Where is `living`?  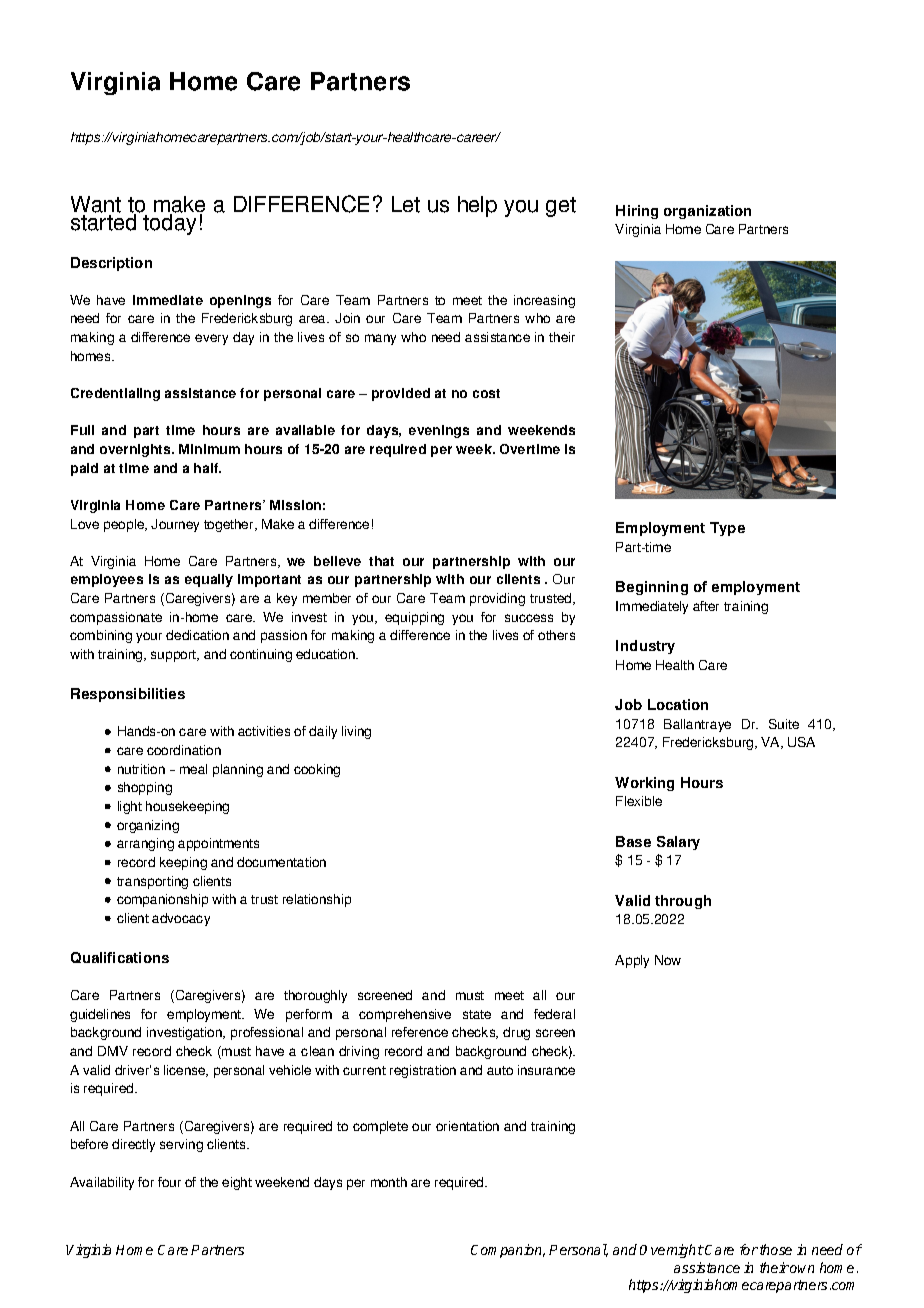
living is located at coordinates (356, 732).
